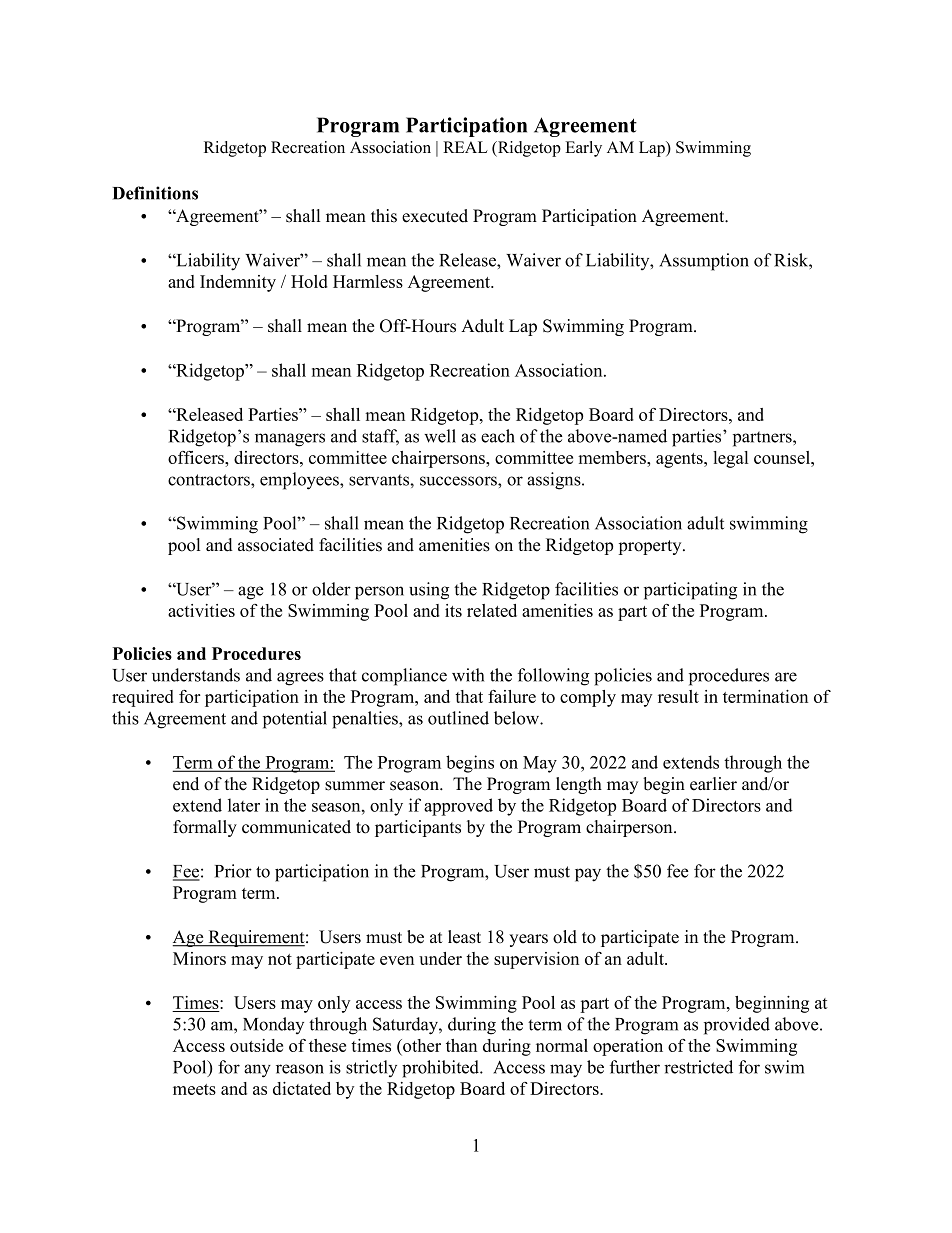 Image resolution: width=952 pixels, height=1233 pixels. I want to click on later, so click(244, 805).
